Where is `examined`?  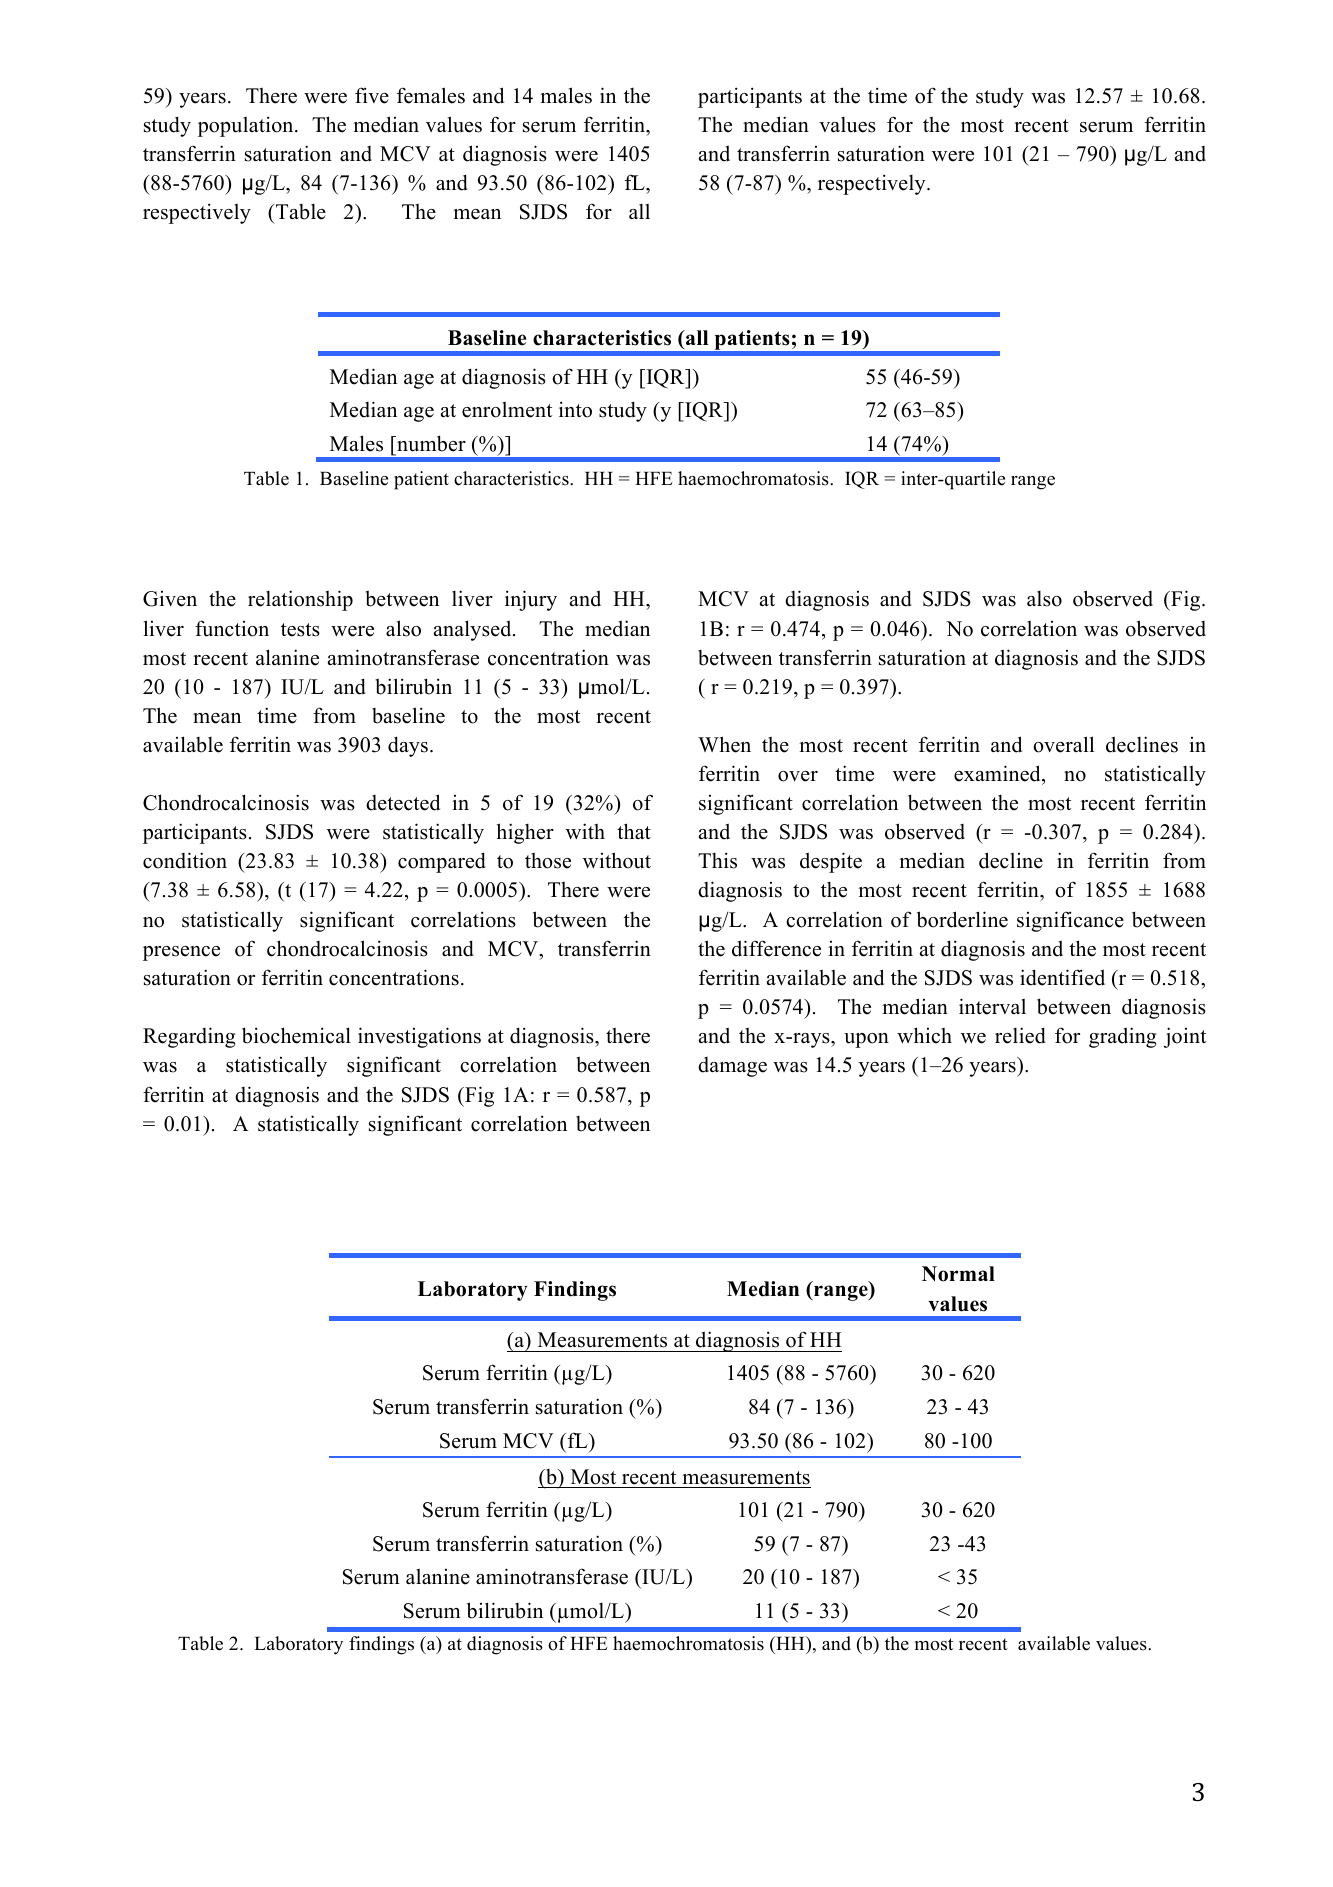 examined is located at coordinates (998, 775).
